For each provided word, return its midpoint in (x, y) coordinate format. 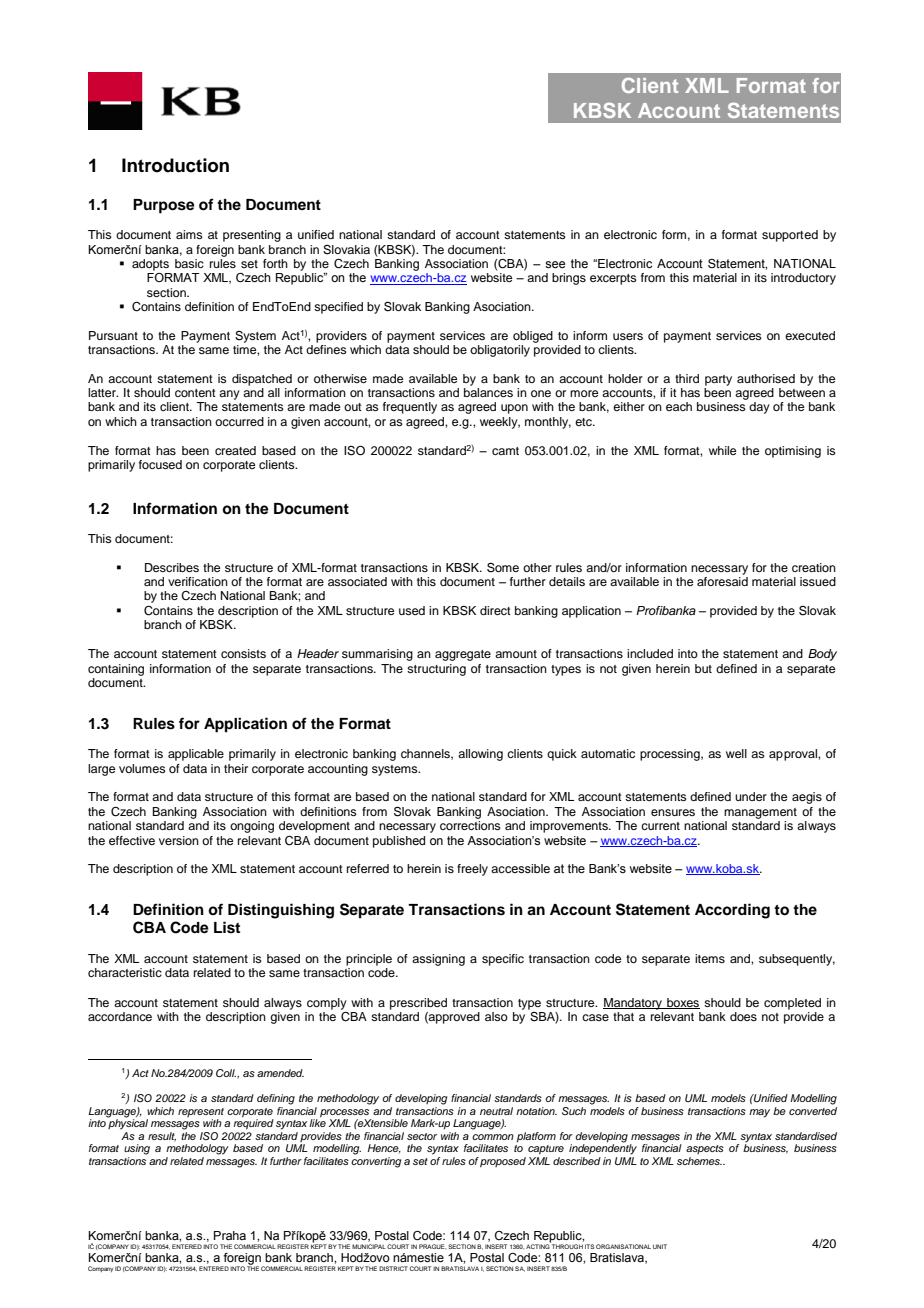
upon (514, 409)
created (235, 450)
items (710, 958)
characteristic (125, 972)
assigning (438, 960)
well (736, 753)
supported (790, 236)
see (555, 264)
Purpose (164, 206)
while (722, 450)
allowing (480, 755)
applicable (196, 755)
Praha (230, 1235)
